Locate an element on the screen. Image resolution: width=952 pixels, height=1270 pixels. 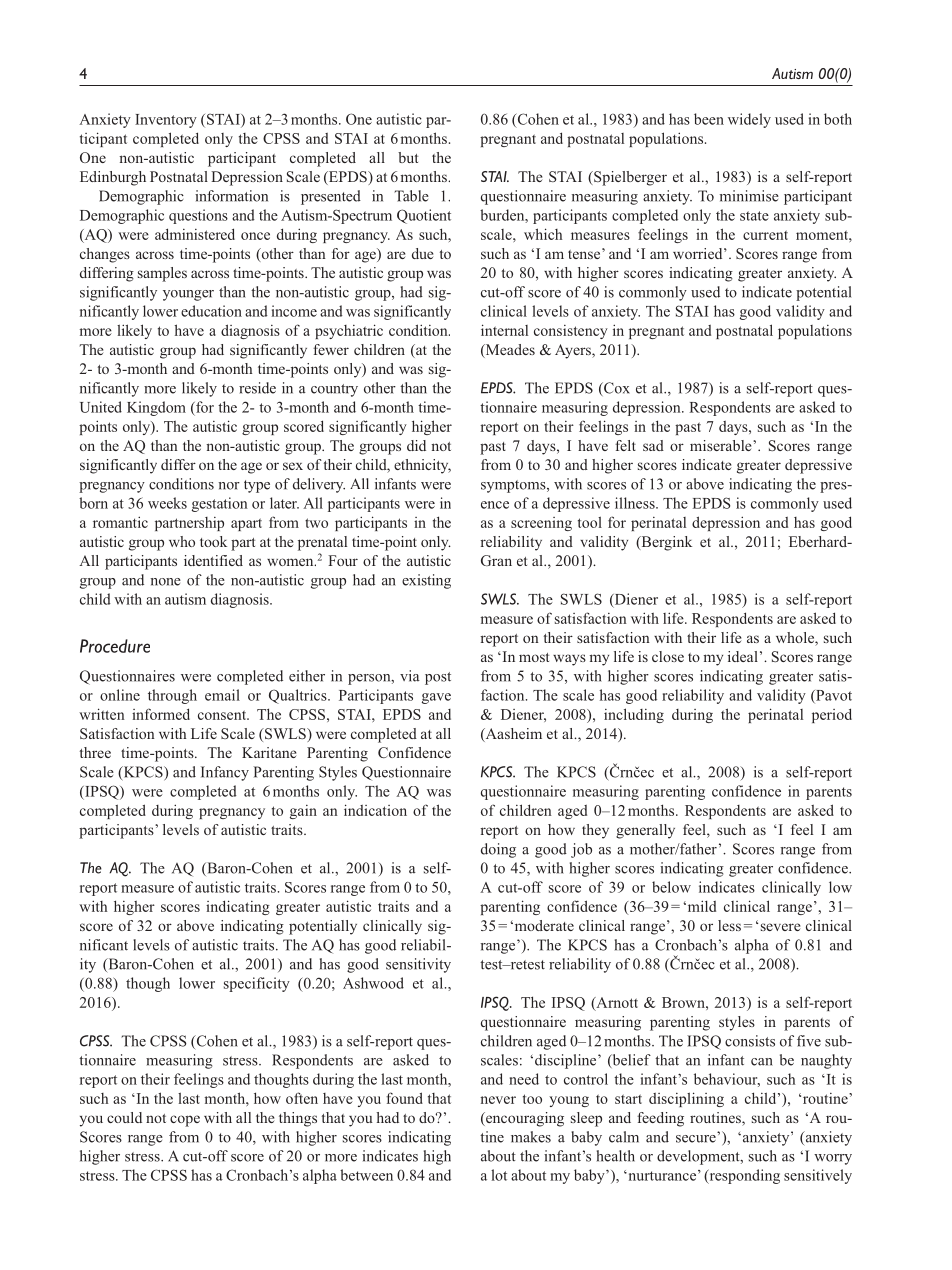
but is located at coordinates (408, 157).
